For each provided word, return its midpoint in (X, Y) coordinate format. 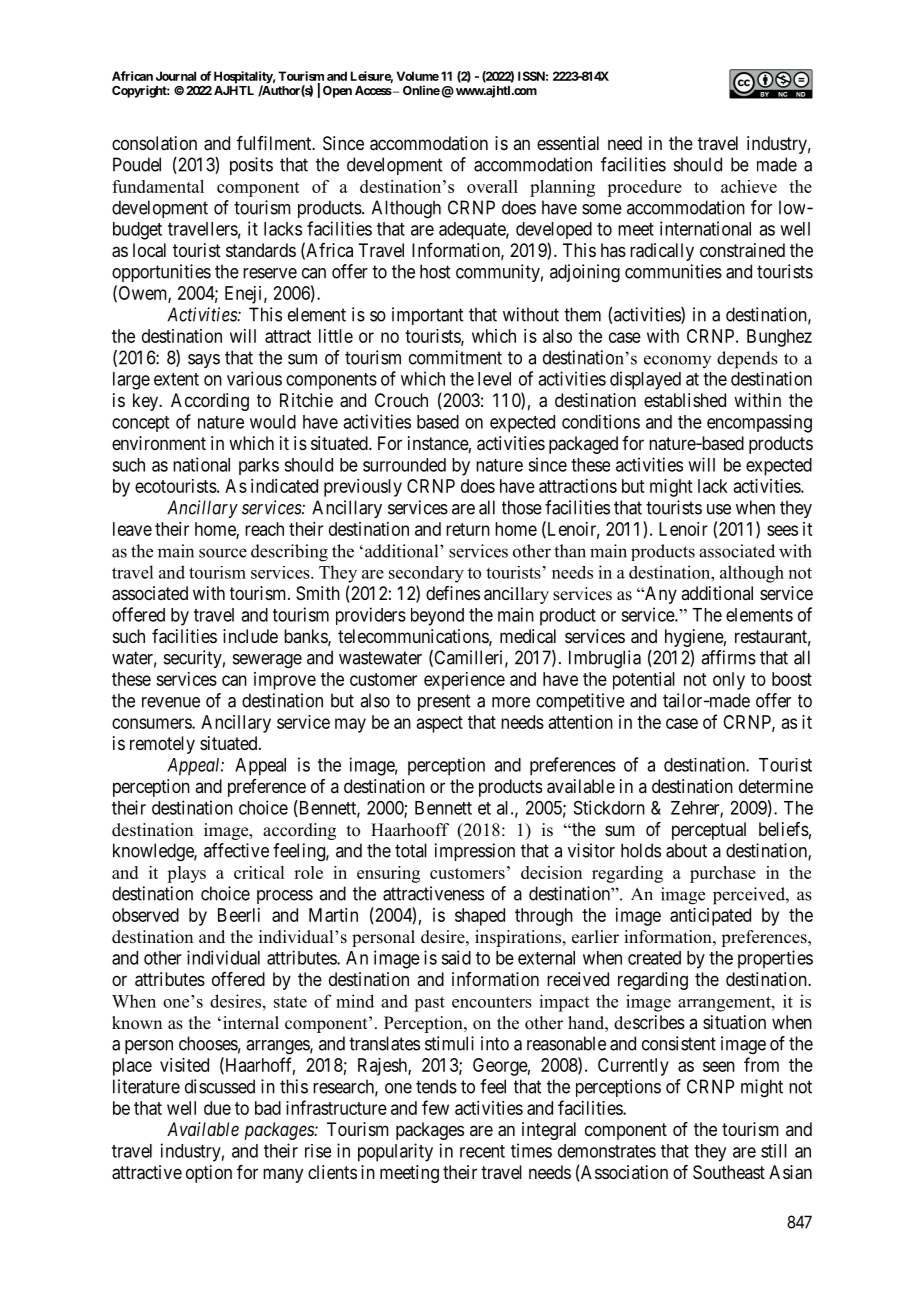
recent (482, 1151)
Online (421, 90)
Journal (176, 76)
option (209, 1174)
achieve (749, 186)
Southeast (729, 1172)
